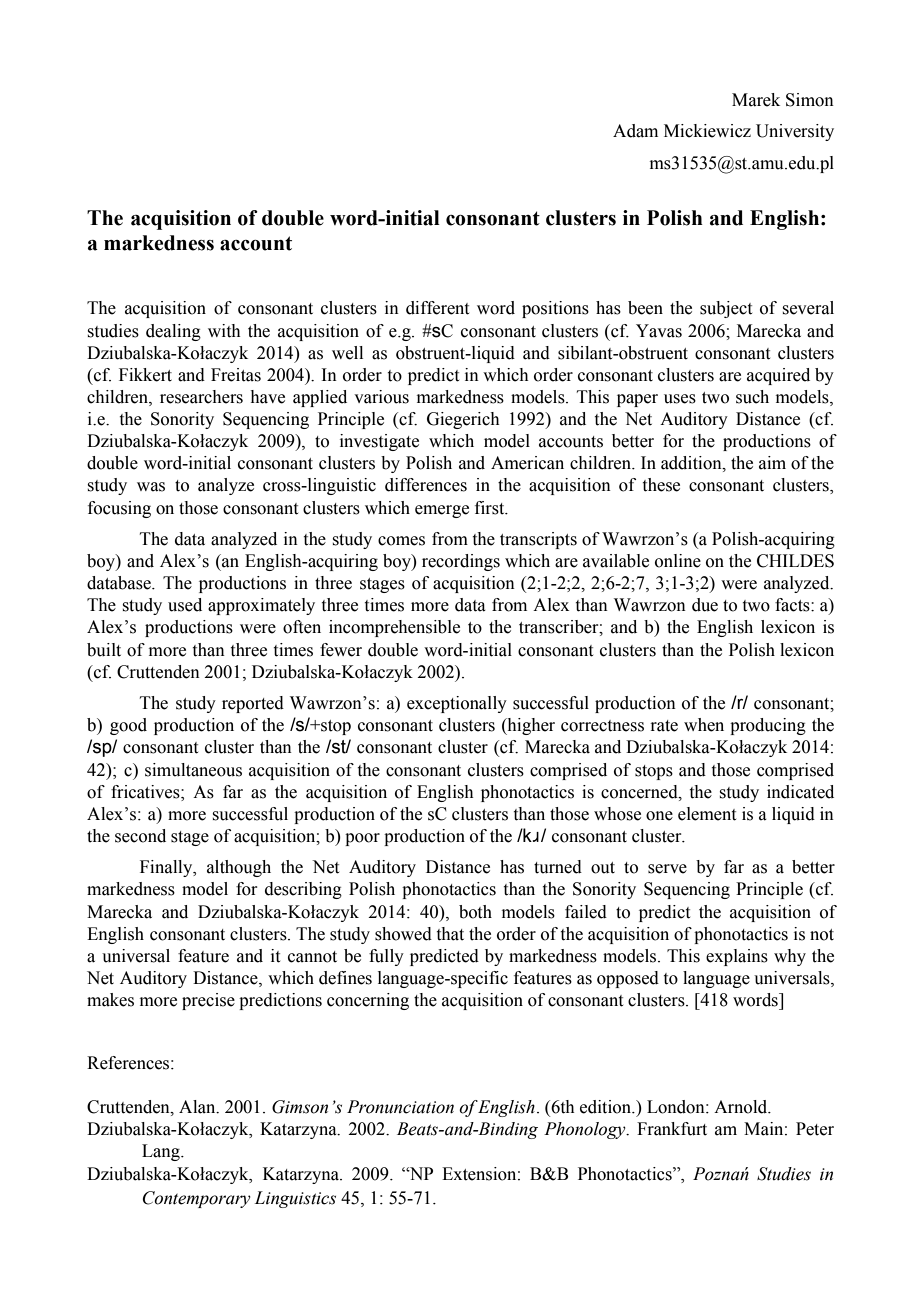  What do you see at coordinates (167, 868) in the screenshot?
I see `Finally` at bounding box center [167, 868].
